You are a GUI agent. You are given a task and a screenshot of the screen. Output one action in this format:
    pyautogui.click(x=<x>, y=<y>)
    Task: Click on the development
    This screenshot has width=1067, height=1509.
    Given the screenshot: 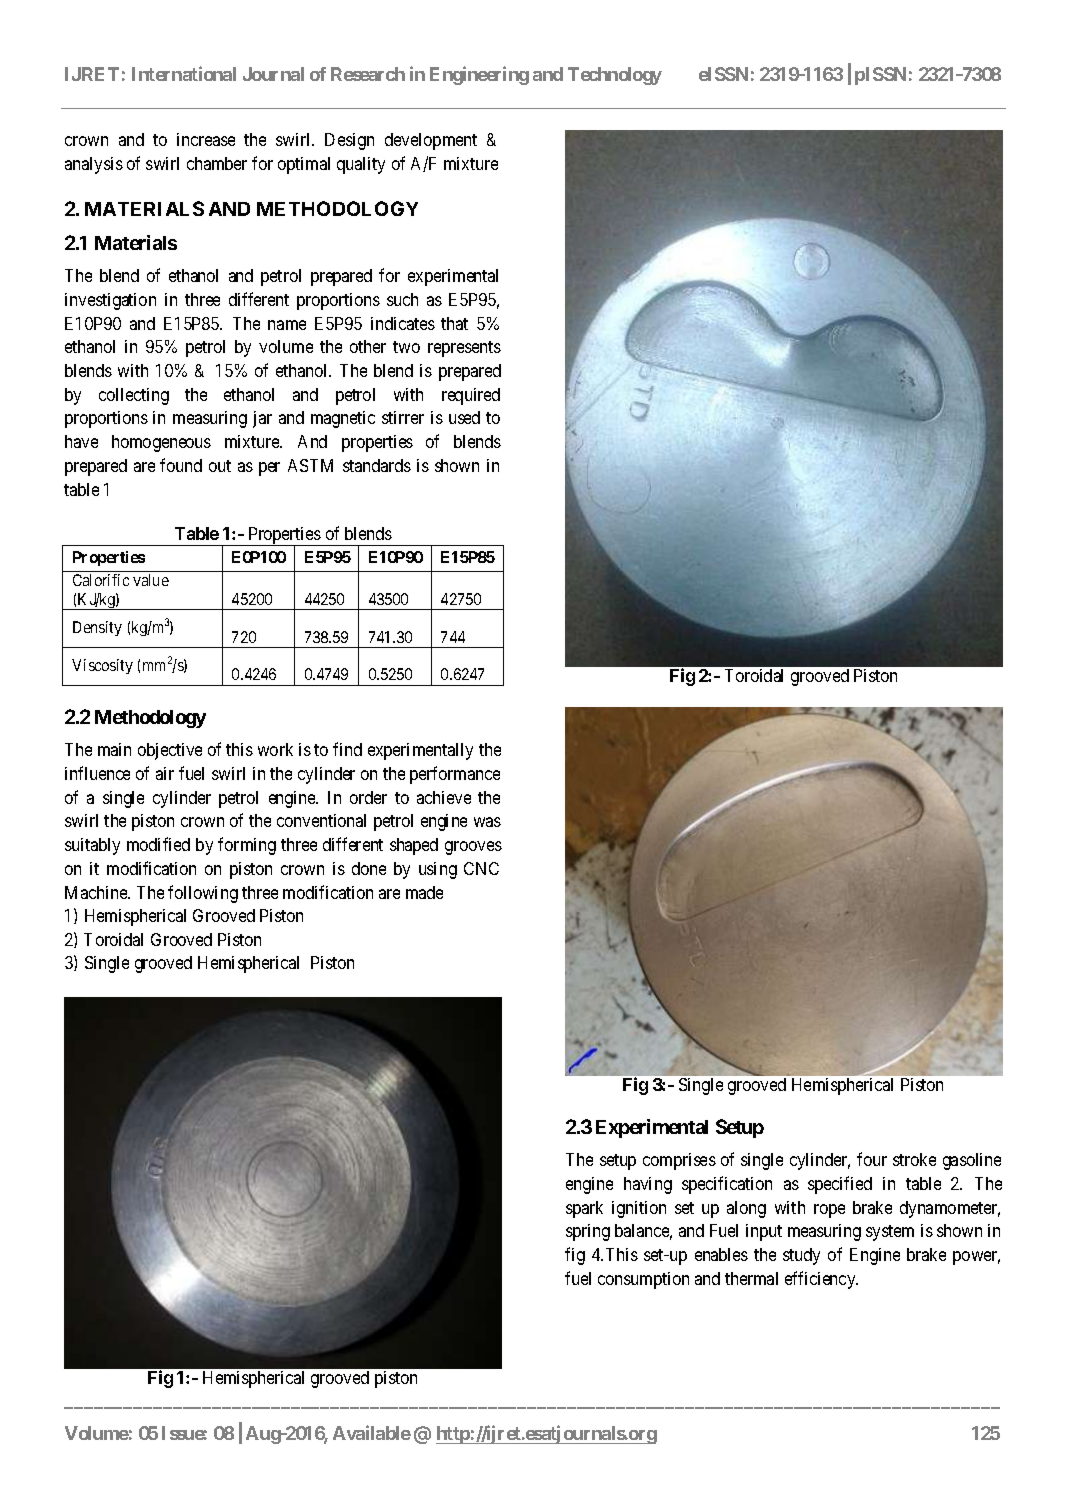 What is the action you would take?
    pyautogui.click(x=431, y=141)
